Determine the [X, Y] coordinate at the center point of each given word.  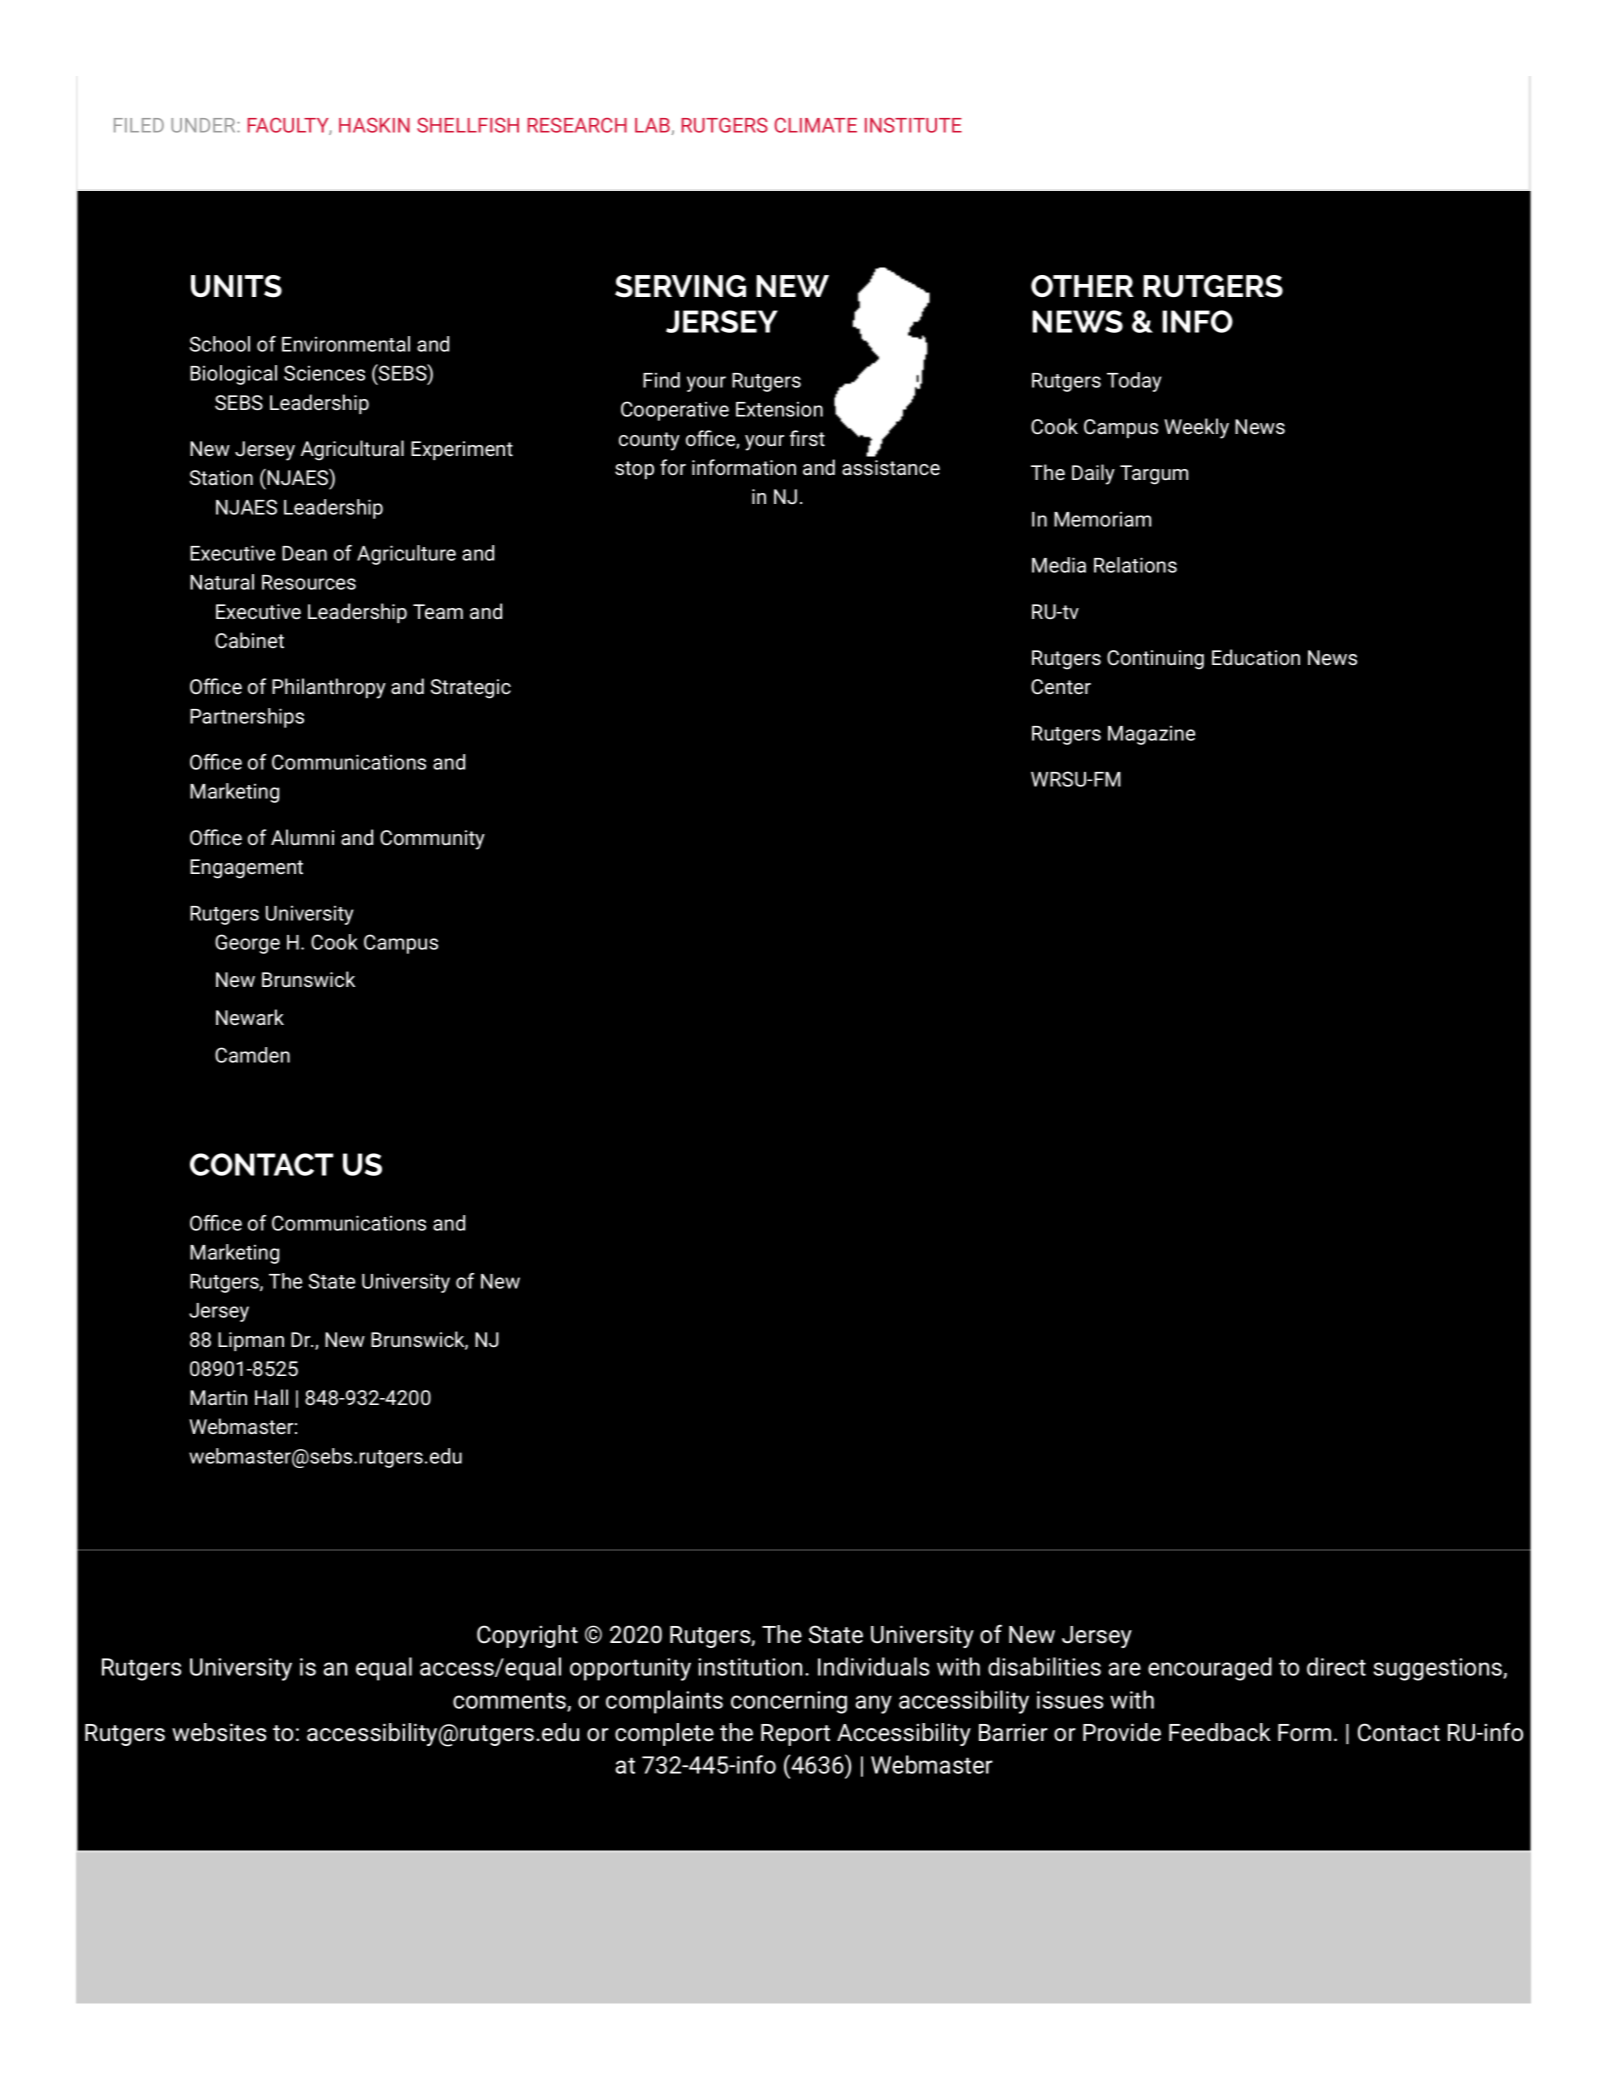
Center [1061, 686]
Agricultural [352, 450]
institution [750, 1667]
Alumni [302, 837]
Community [432, 840]
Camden [252, 1055]
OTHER [1082, 286]
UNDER [204, 125]
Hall [271, 1397]
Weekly [1196, 428]
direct [1336, 1666]
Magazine [1151, 735]
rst [813, 439]
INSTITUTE [913, 125]
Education [1256, 657]
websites [219, 1732]
